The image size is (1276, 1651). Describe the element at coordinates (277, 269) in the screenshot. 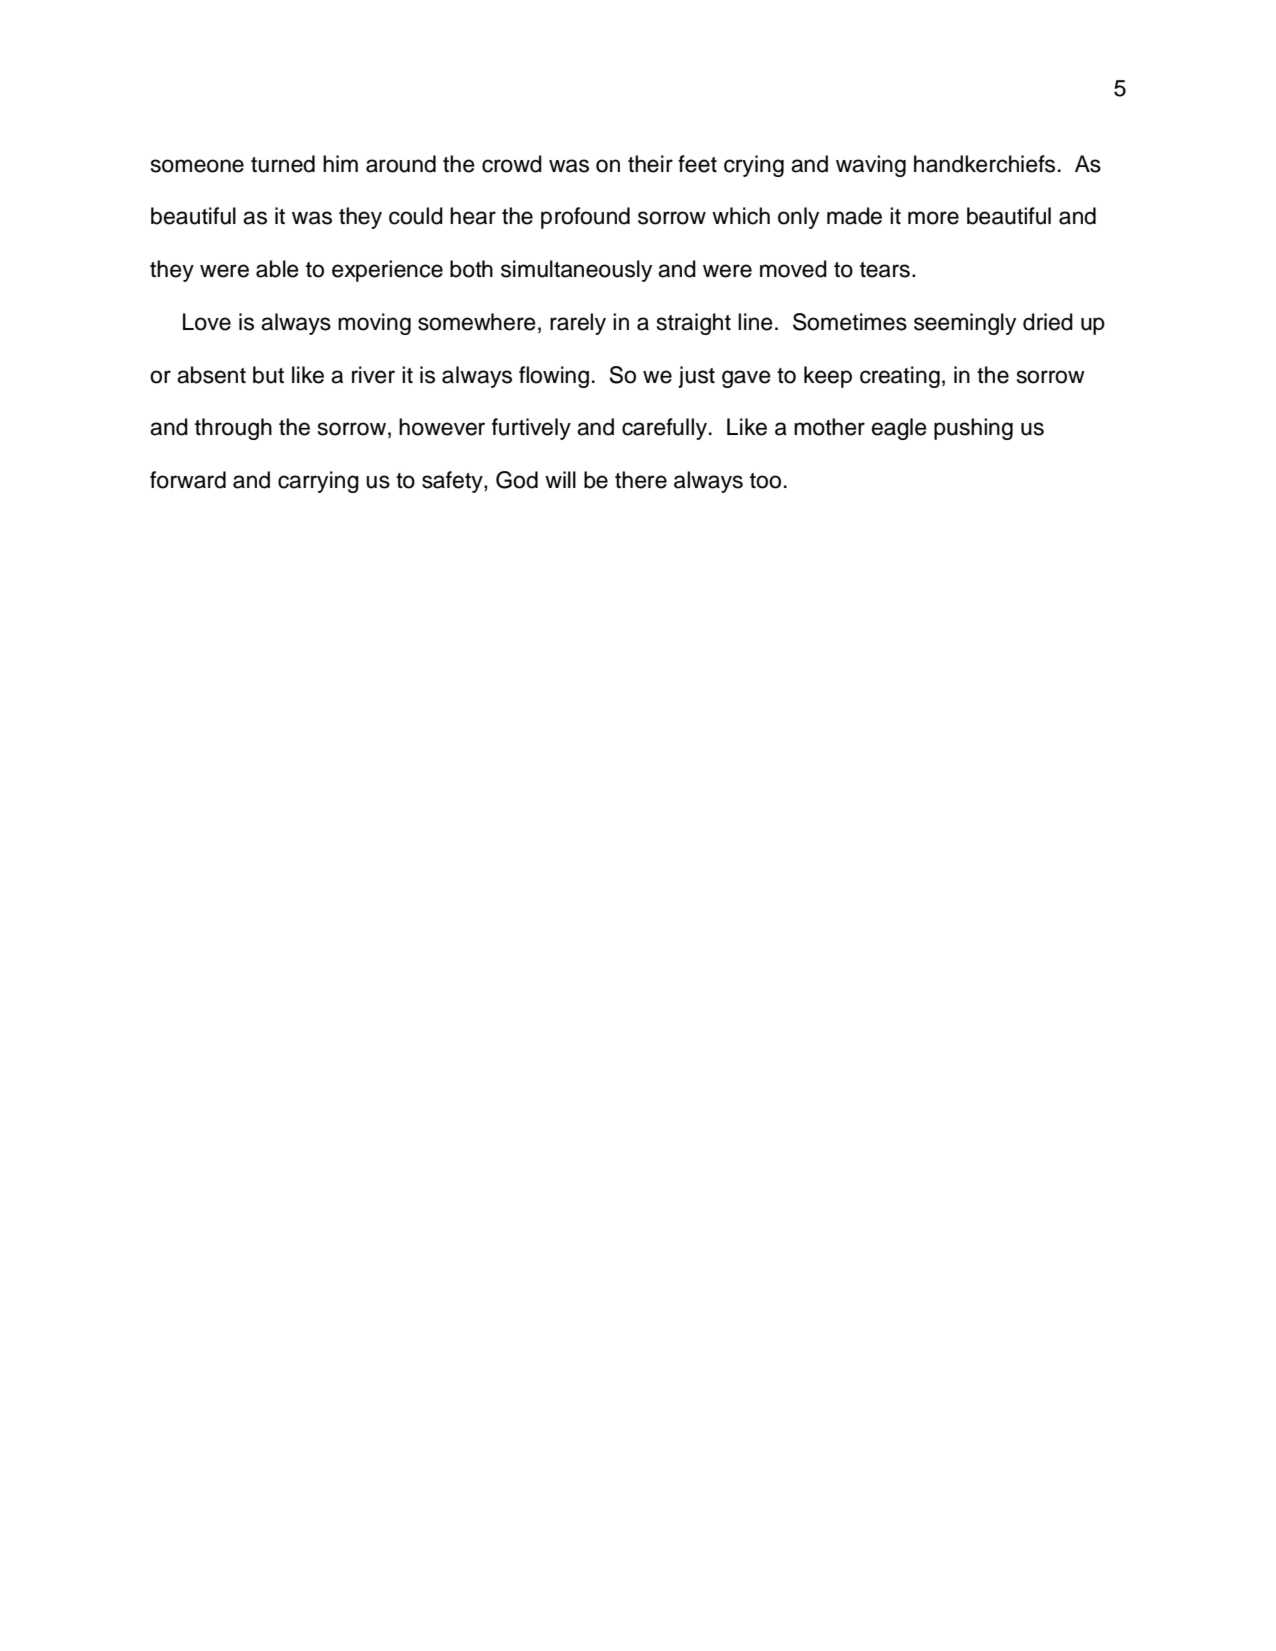

I see `able` at that location.
